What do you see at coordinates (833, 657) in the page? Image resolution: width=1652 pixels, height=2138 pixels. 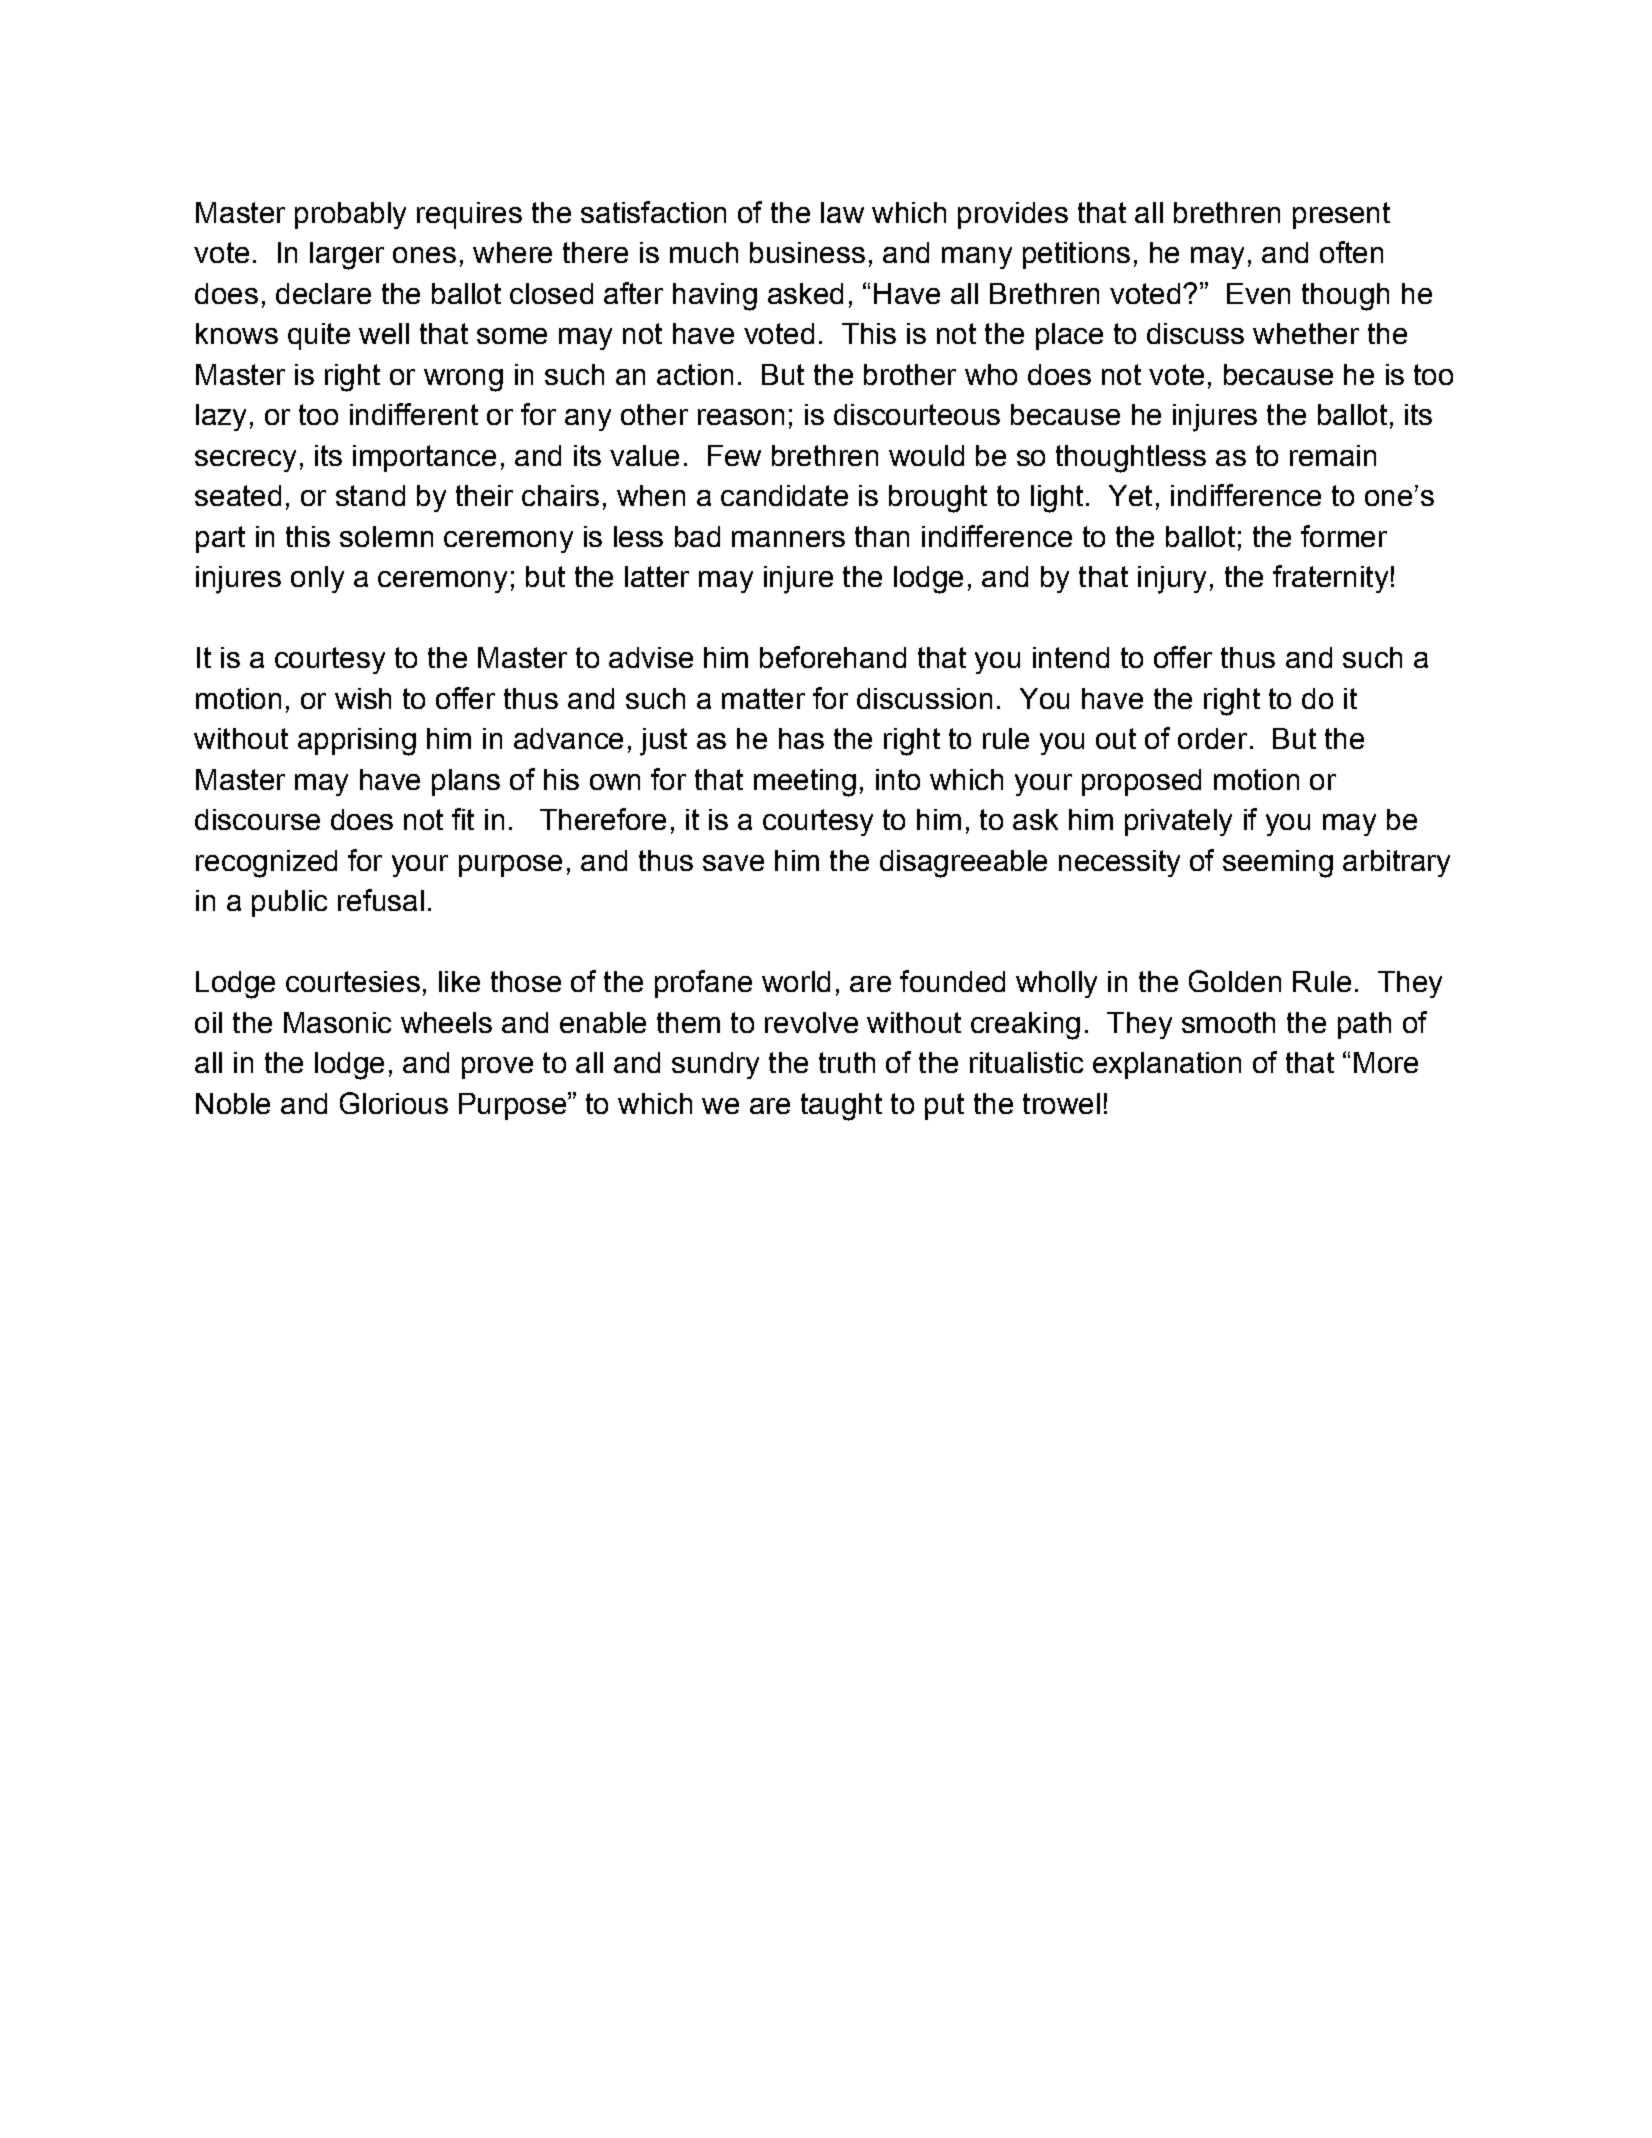 I see `beforehand` at bounding box center [833, 657].
